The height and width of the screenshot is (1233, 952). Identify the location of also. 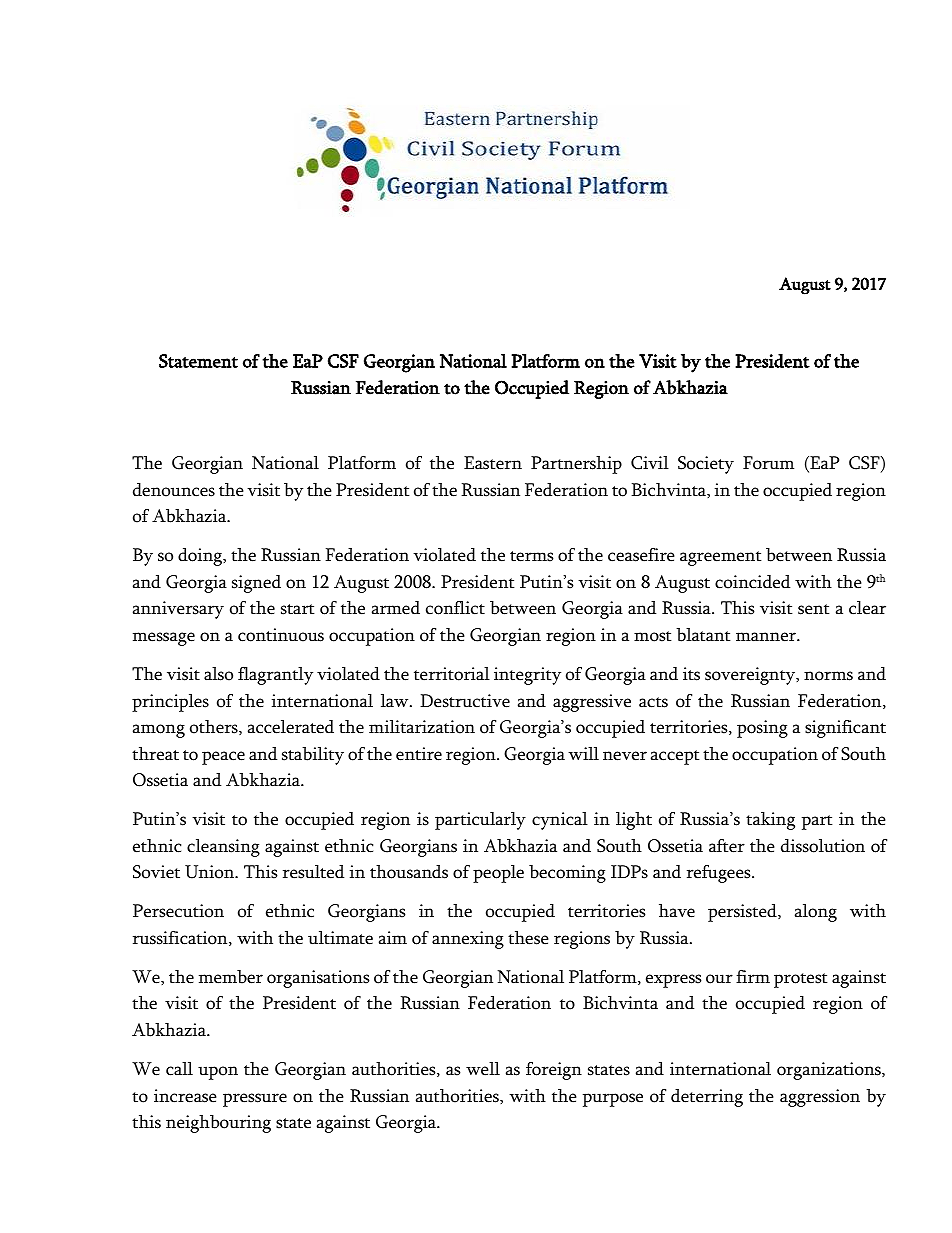
(218, 674).
